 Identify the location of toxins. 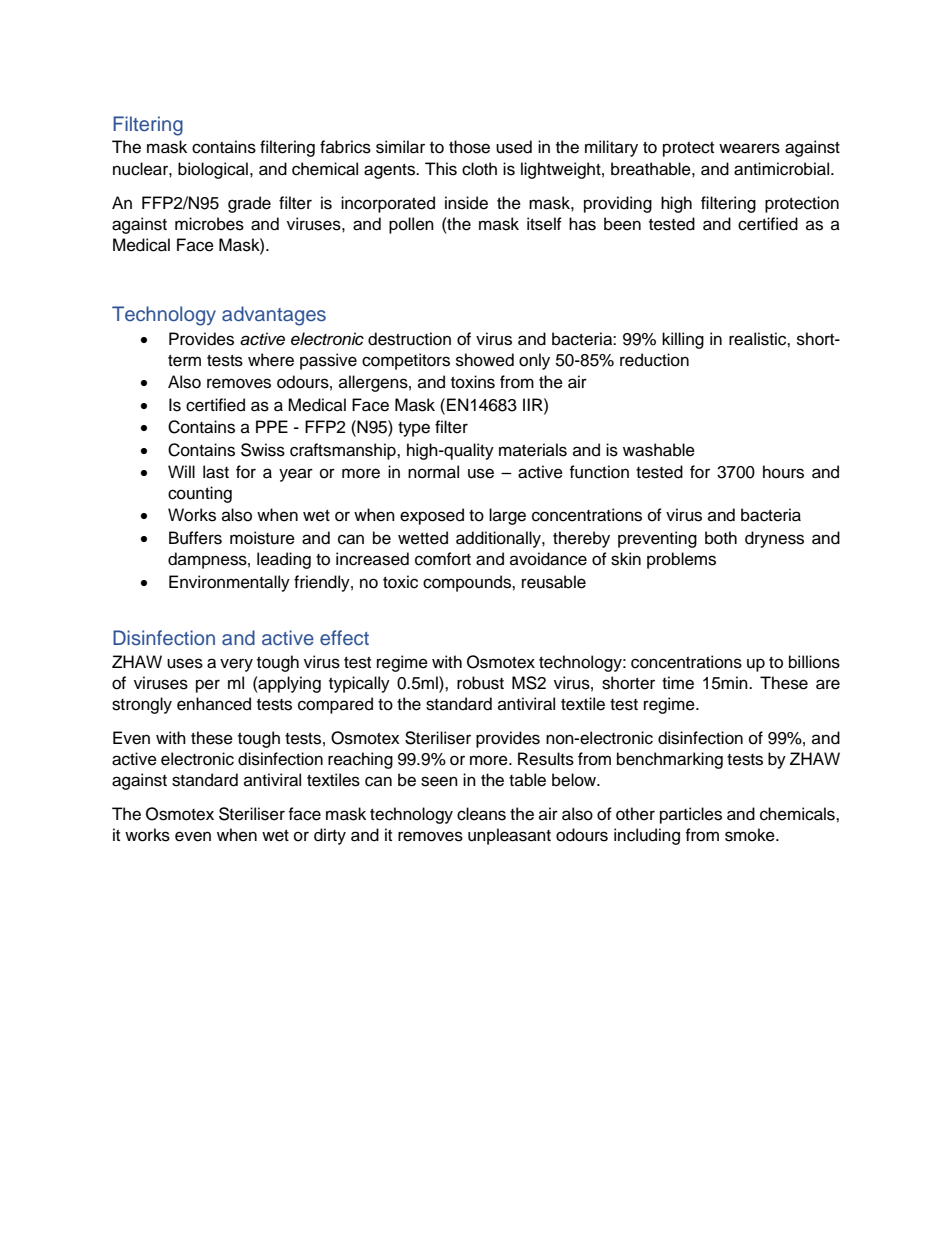
(473, 382).
